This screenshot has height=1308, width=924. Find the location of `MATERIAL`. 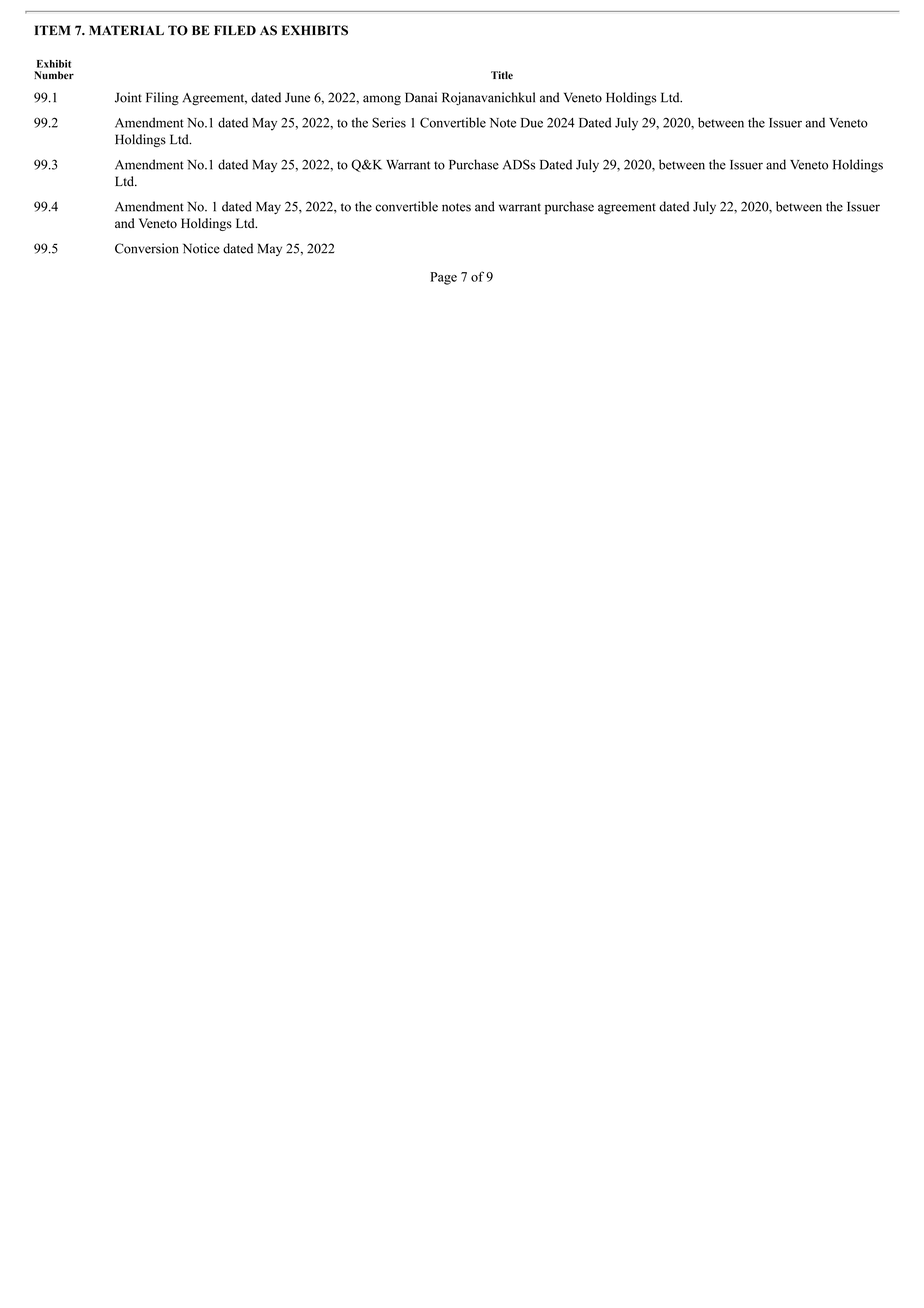

MATERIAL is located at coordinates (126, 30).
